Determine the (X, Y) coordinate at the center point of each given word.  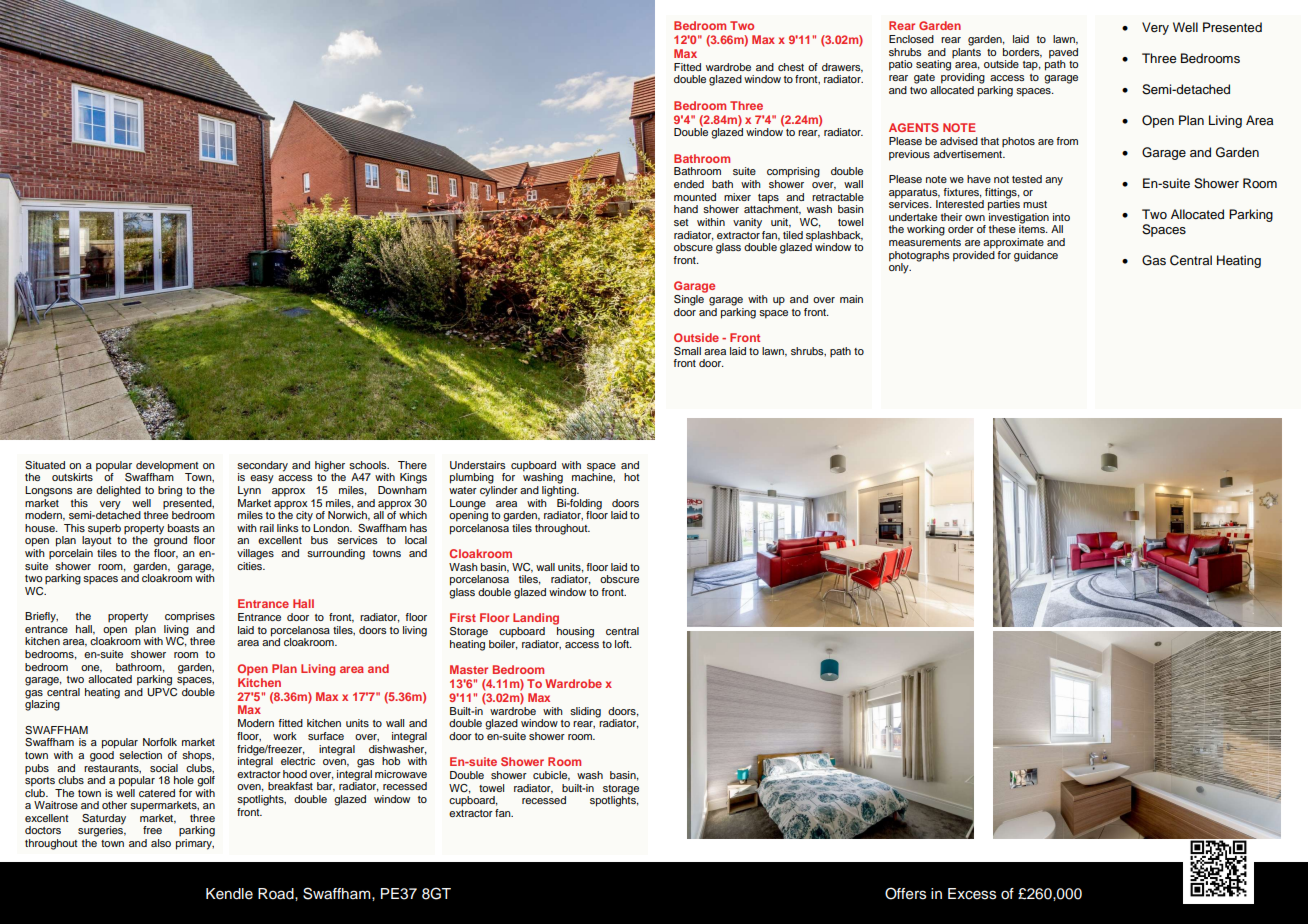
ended (689, 184)
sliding (585, 712)
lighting (560, 491)
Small (687, 351)
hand (686, 209)
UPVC (162, 690)
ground (170, 540)
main (851, 299)
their (951, 217)
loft (623, 644)
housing (575, 632)
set (681, 222)
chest (791, 67)
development (167, 466)
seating (933, 65)
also (161, 843)
